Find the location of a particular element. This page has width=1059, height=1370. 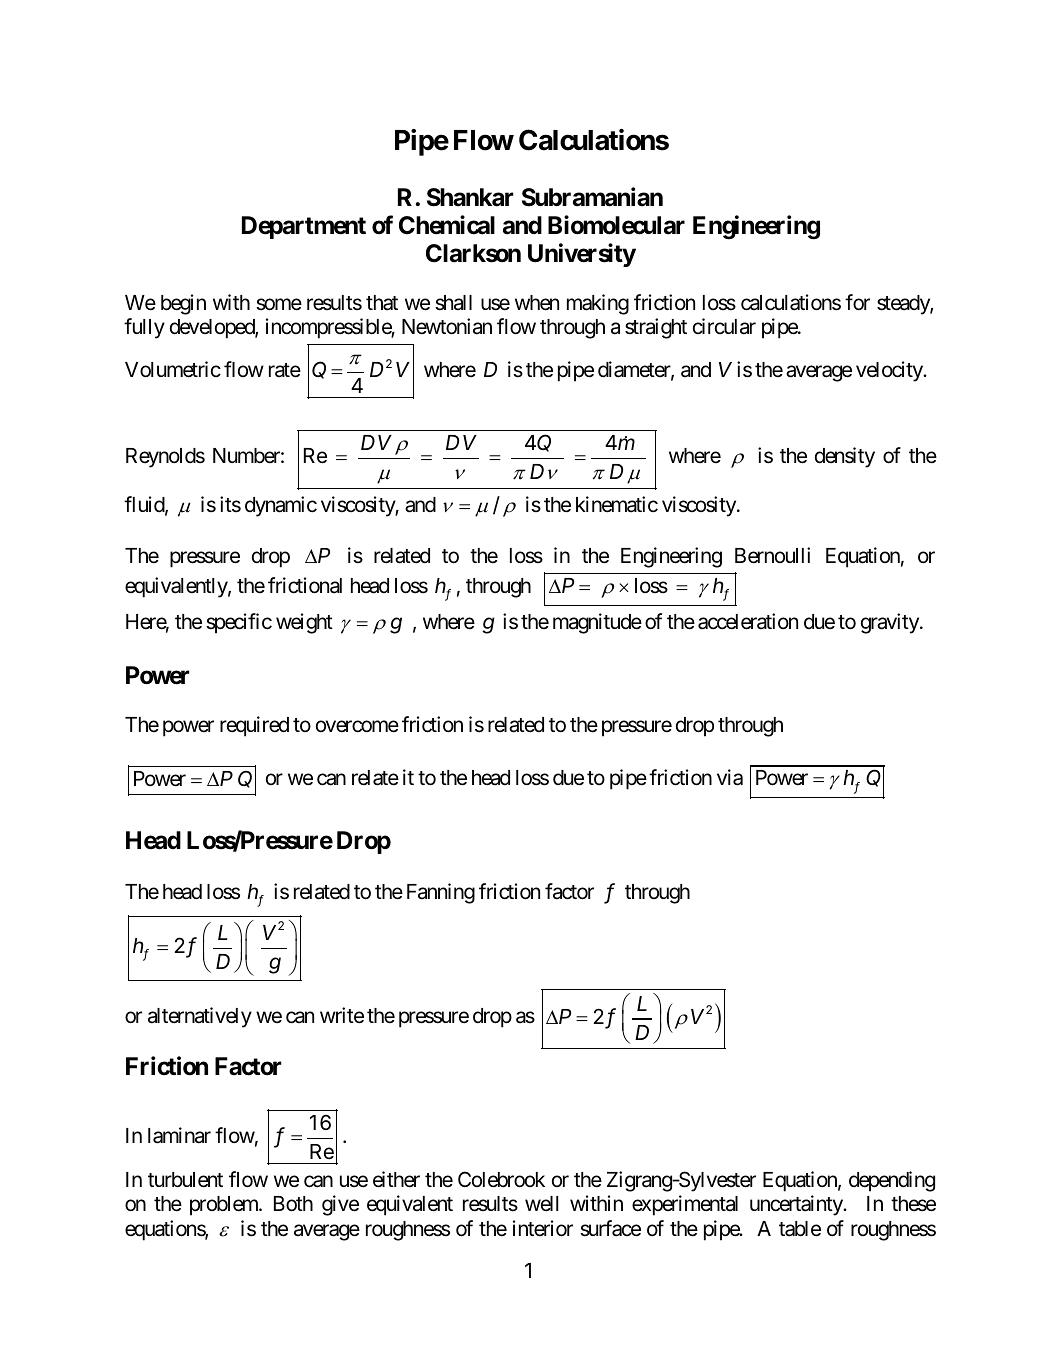

alternatively is located at coordinates (200, 1017).
